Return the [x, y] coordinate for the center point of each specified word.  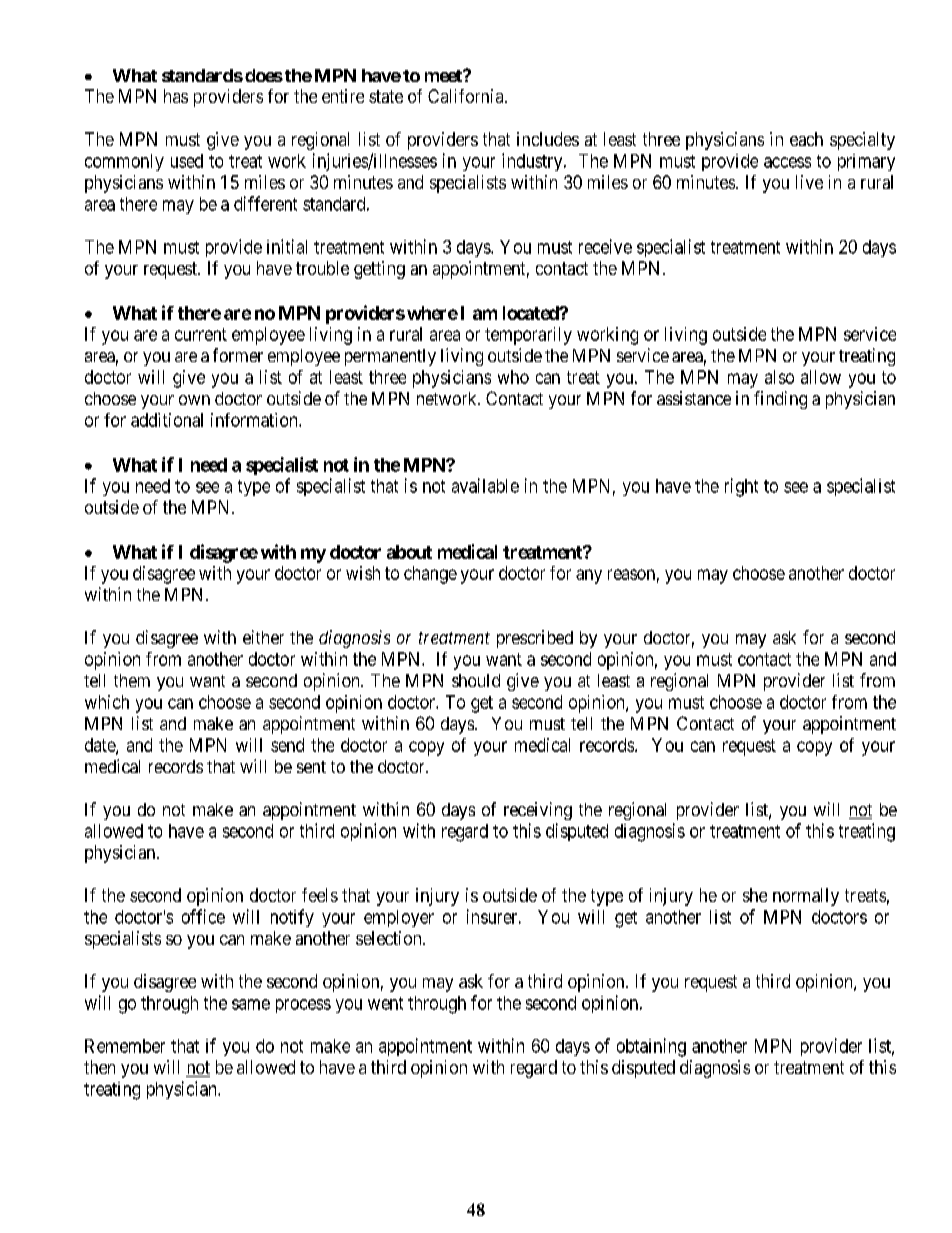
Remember [125, 1046]
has [176, 96]
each [806, 139]
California [467, 96]
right [741, 487]
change [430, 575]
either [263, 637]
